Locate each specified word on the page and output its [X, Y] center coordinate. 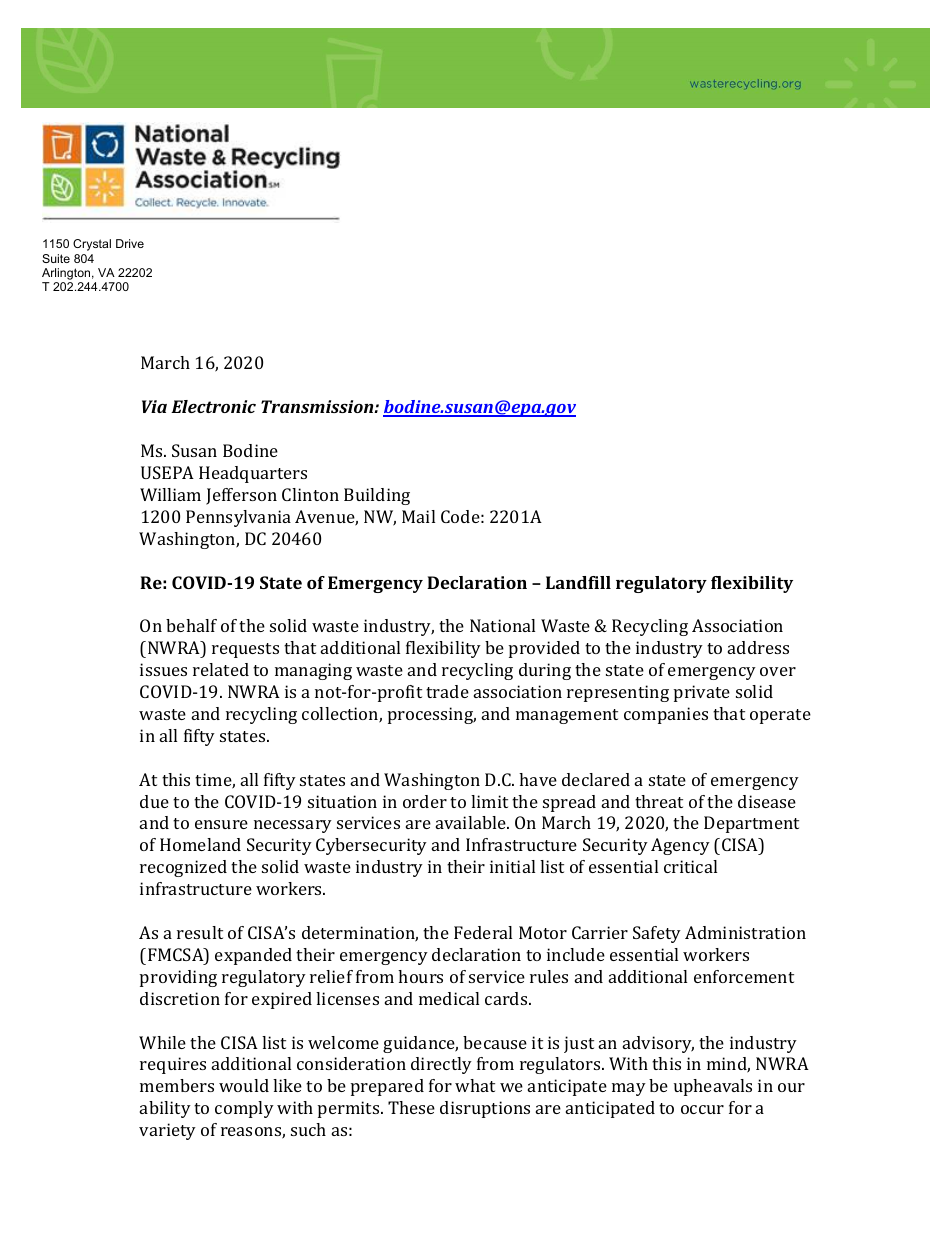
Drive [130, 243]
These [411, 1107]
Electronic [213, 406]
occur [702, 1109]
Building [377, 496]
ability [165, 1109]
